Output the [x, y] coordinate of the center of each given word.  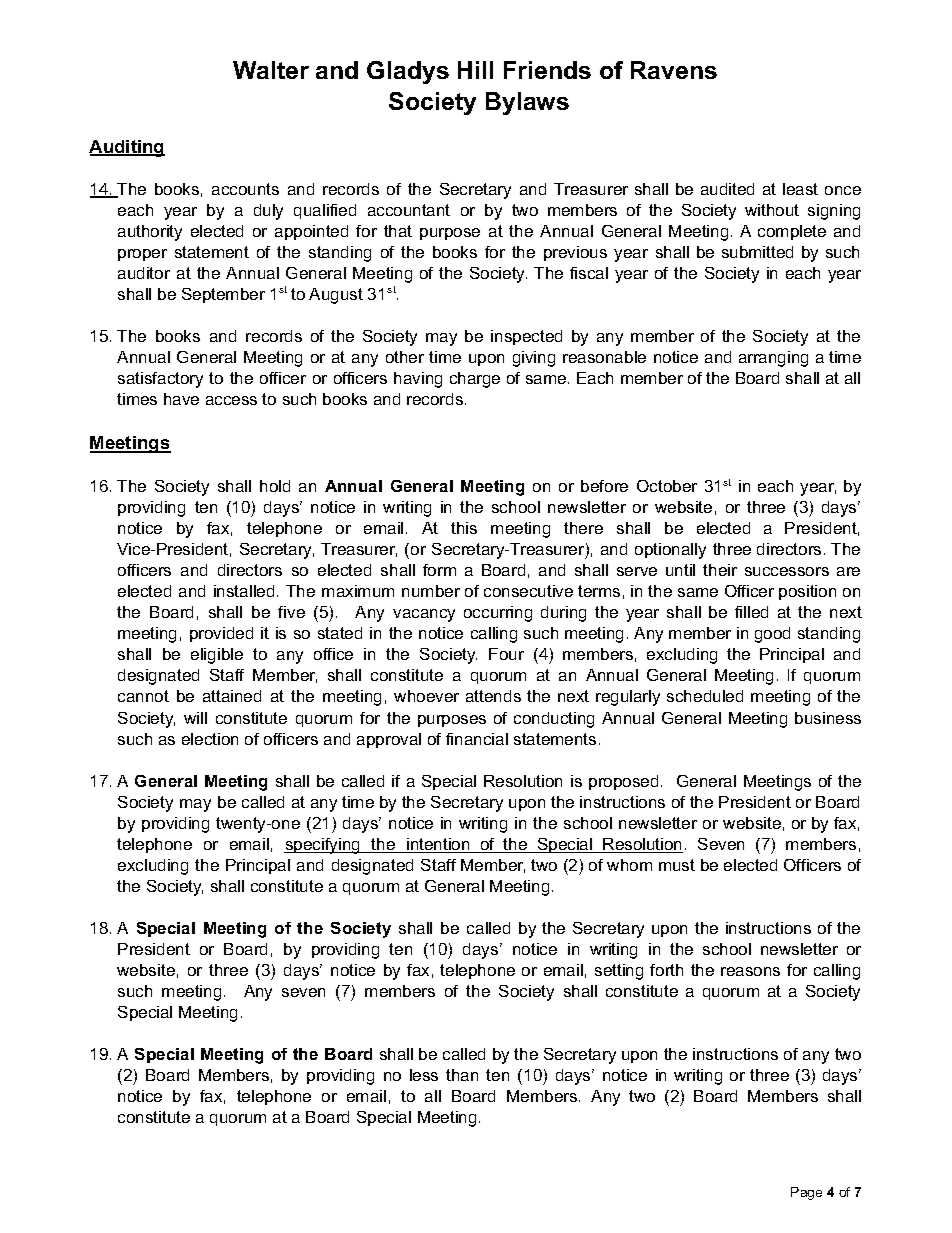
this [464, 528]
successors [787, 571]
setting [619, 972]
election [210, 739]
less [424, 1075]
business [828, 718]
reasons [750, 971]
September [223, 295]
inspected [526, 337]
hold [275, 486]
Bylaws [527, 103]
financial [477, 739]
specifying [323, 846]
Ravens [674, 70]
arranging [773, 359]
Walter [271, 70]
